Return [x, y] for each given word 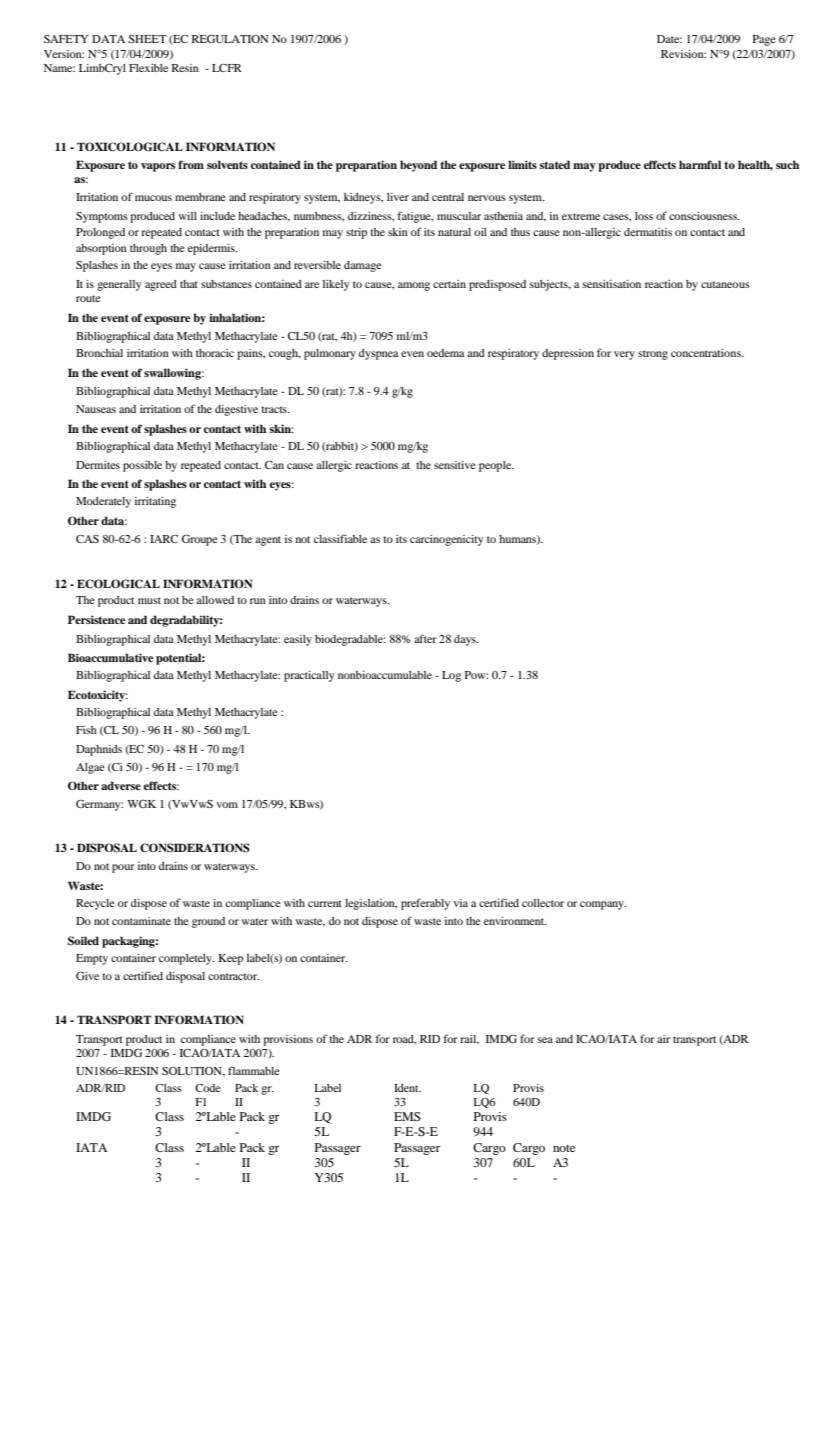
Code [208, 1088]
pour [123, 868]
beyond [418, 166]
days [466, 640]
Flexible [148, 68]
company [603, 905]
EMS [407, 1116]
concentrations [707, 353]
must [149, 600]
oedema [445, 353]
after [425, 638]
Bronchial [99, 353]
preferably [425, 904]
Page [764, 40]
